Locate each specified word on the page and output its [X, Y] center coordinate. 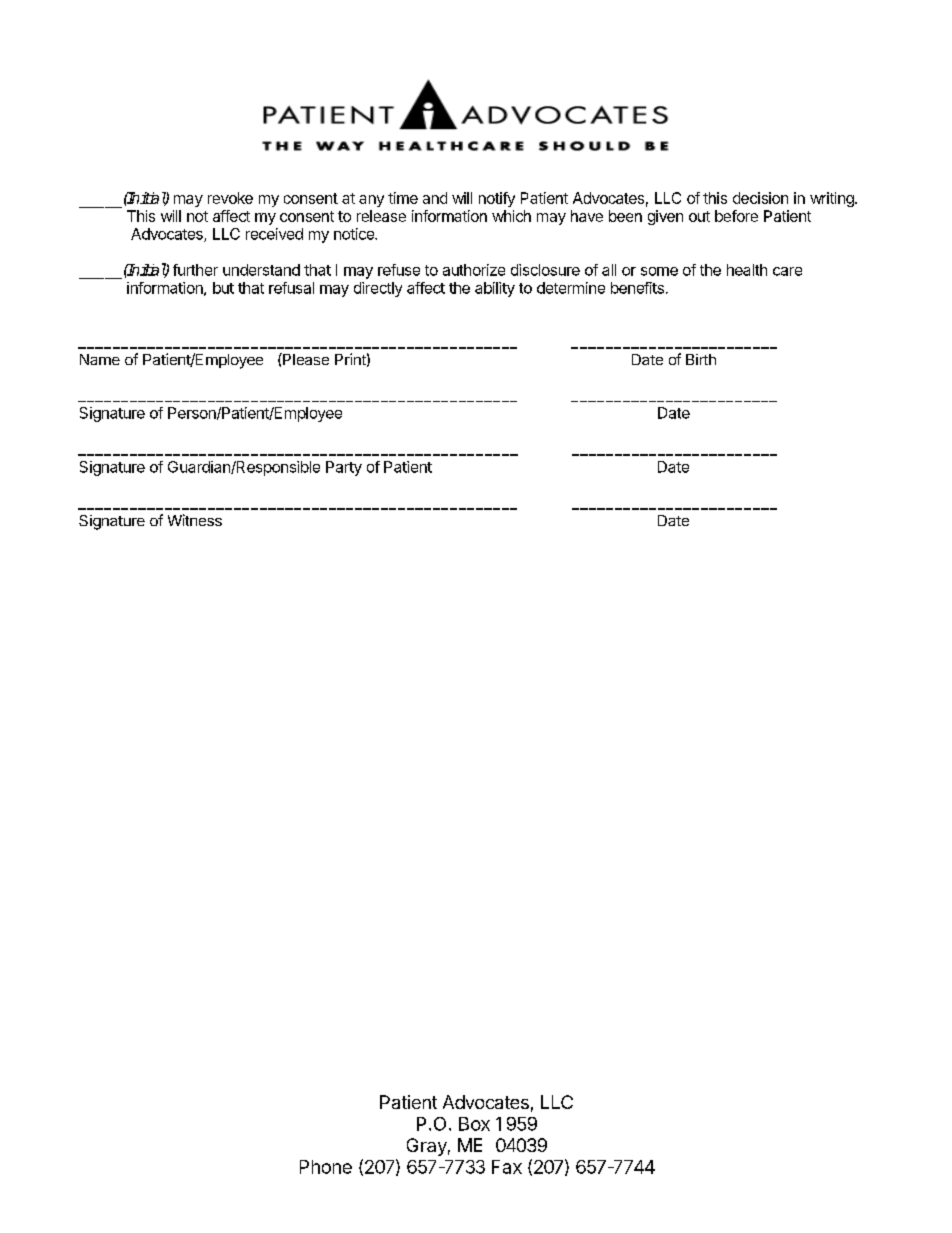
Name [100, 359]
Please [305, 359]
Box [474, 1124]
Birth [701, 359]
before [736, 216]
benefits [637, 288]
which [511, 216]
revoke [230, 198]
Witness [195, 520]
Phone [326, 1167]
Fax [507, 1167]
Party [344, 468]
